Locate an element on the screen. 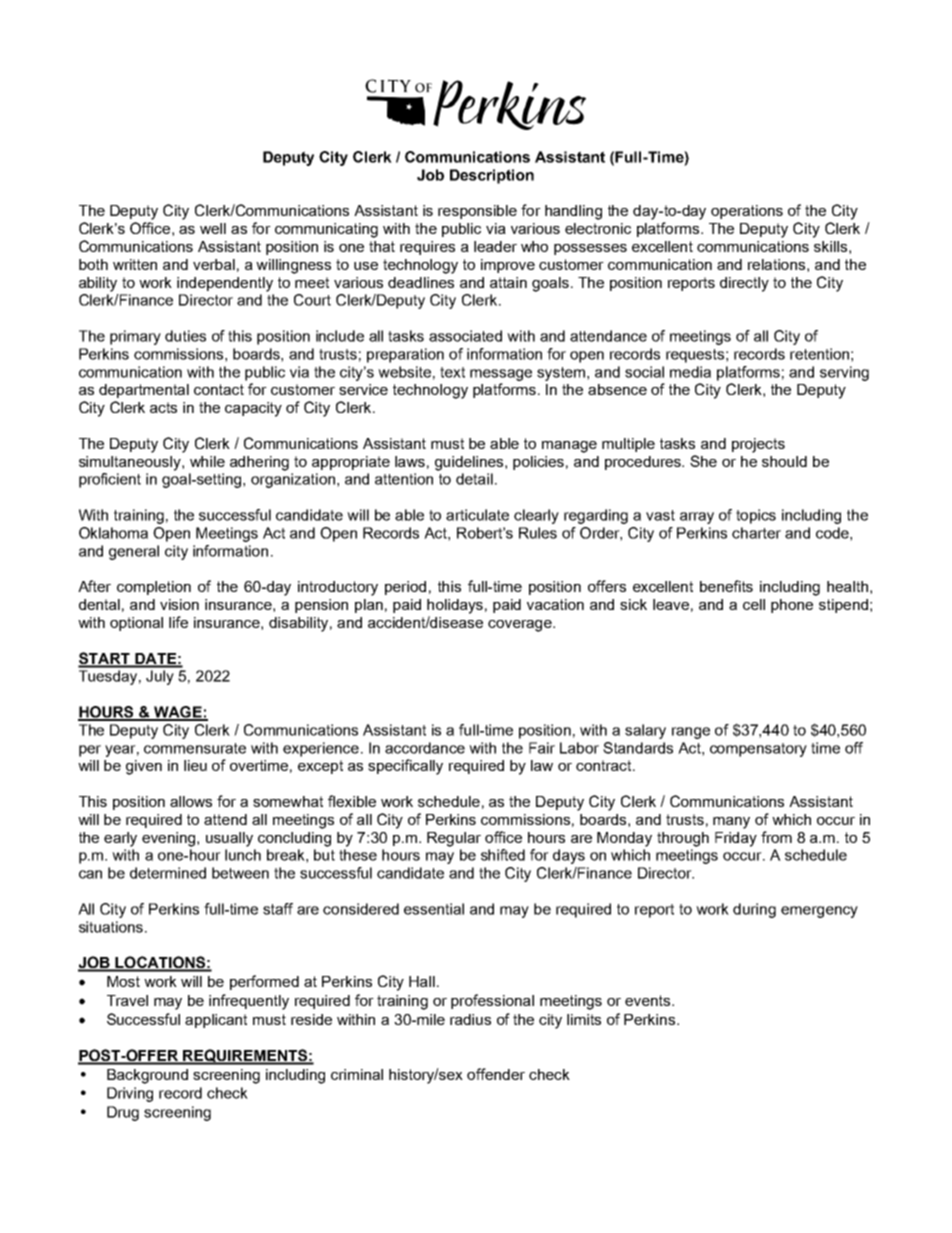 Image resolution: width=952 pixels, height=1233 pixels. responsible is located at coordinates (477, 212).
